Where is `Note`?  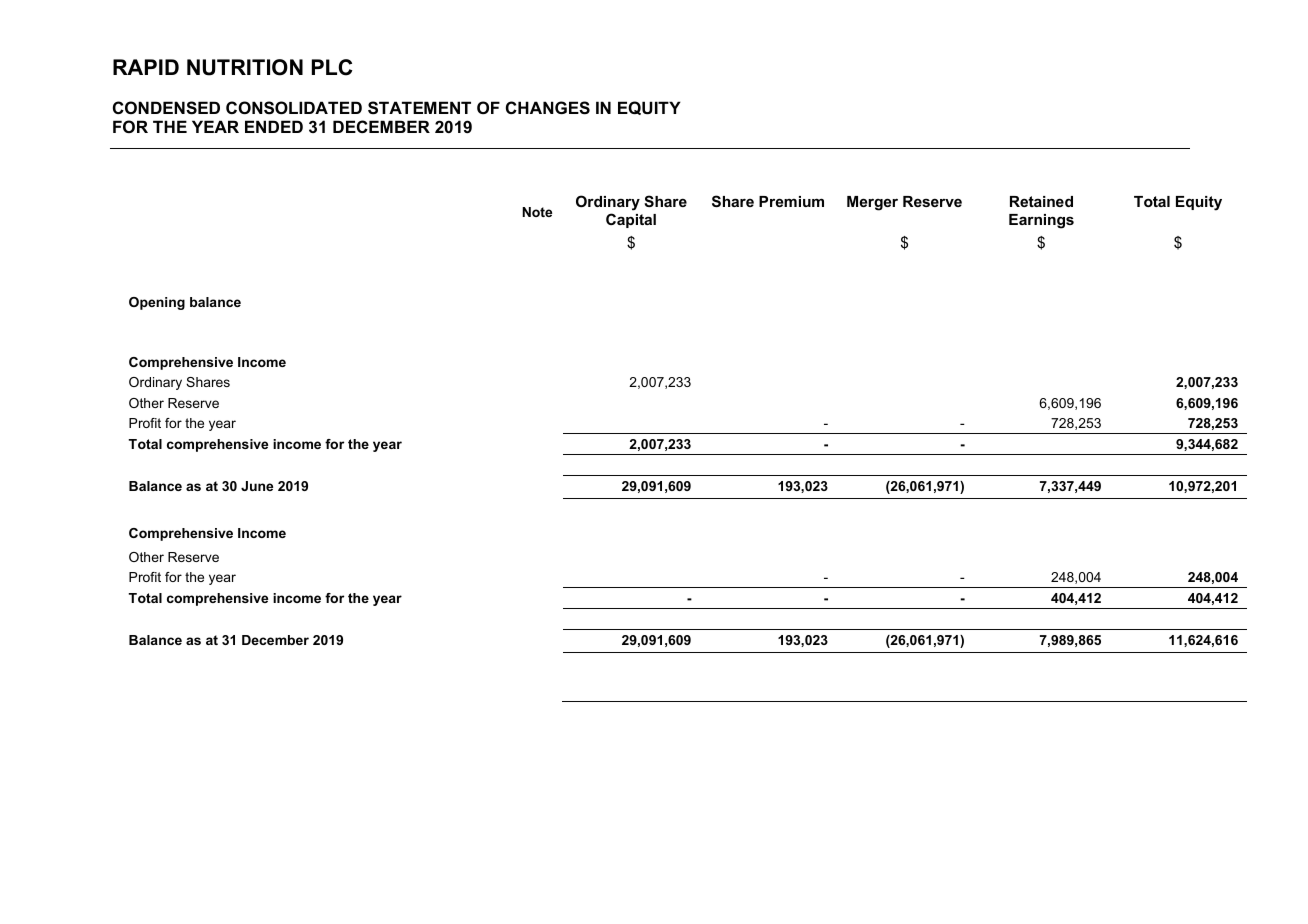 Note is located at coordinates (537, 212).
